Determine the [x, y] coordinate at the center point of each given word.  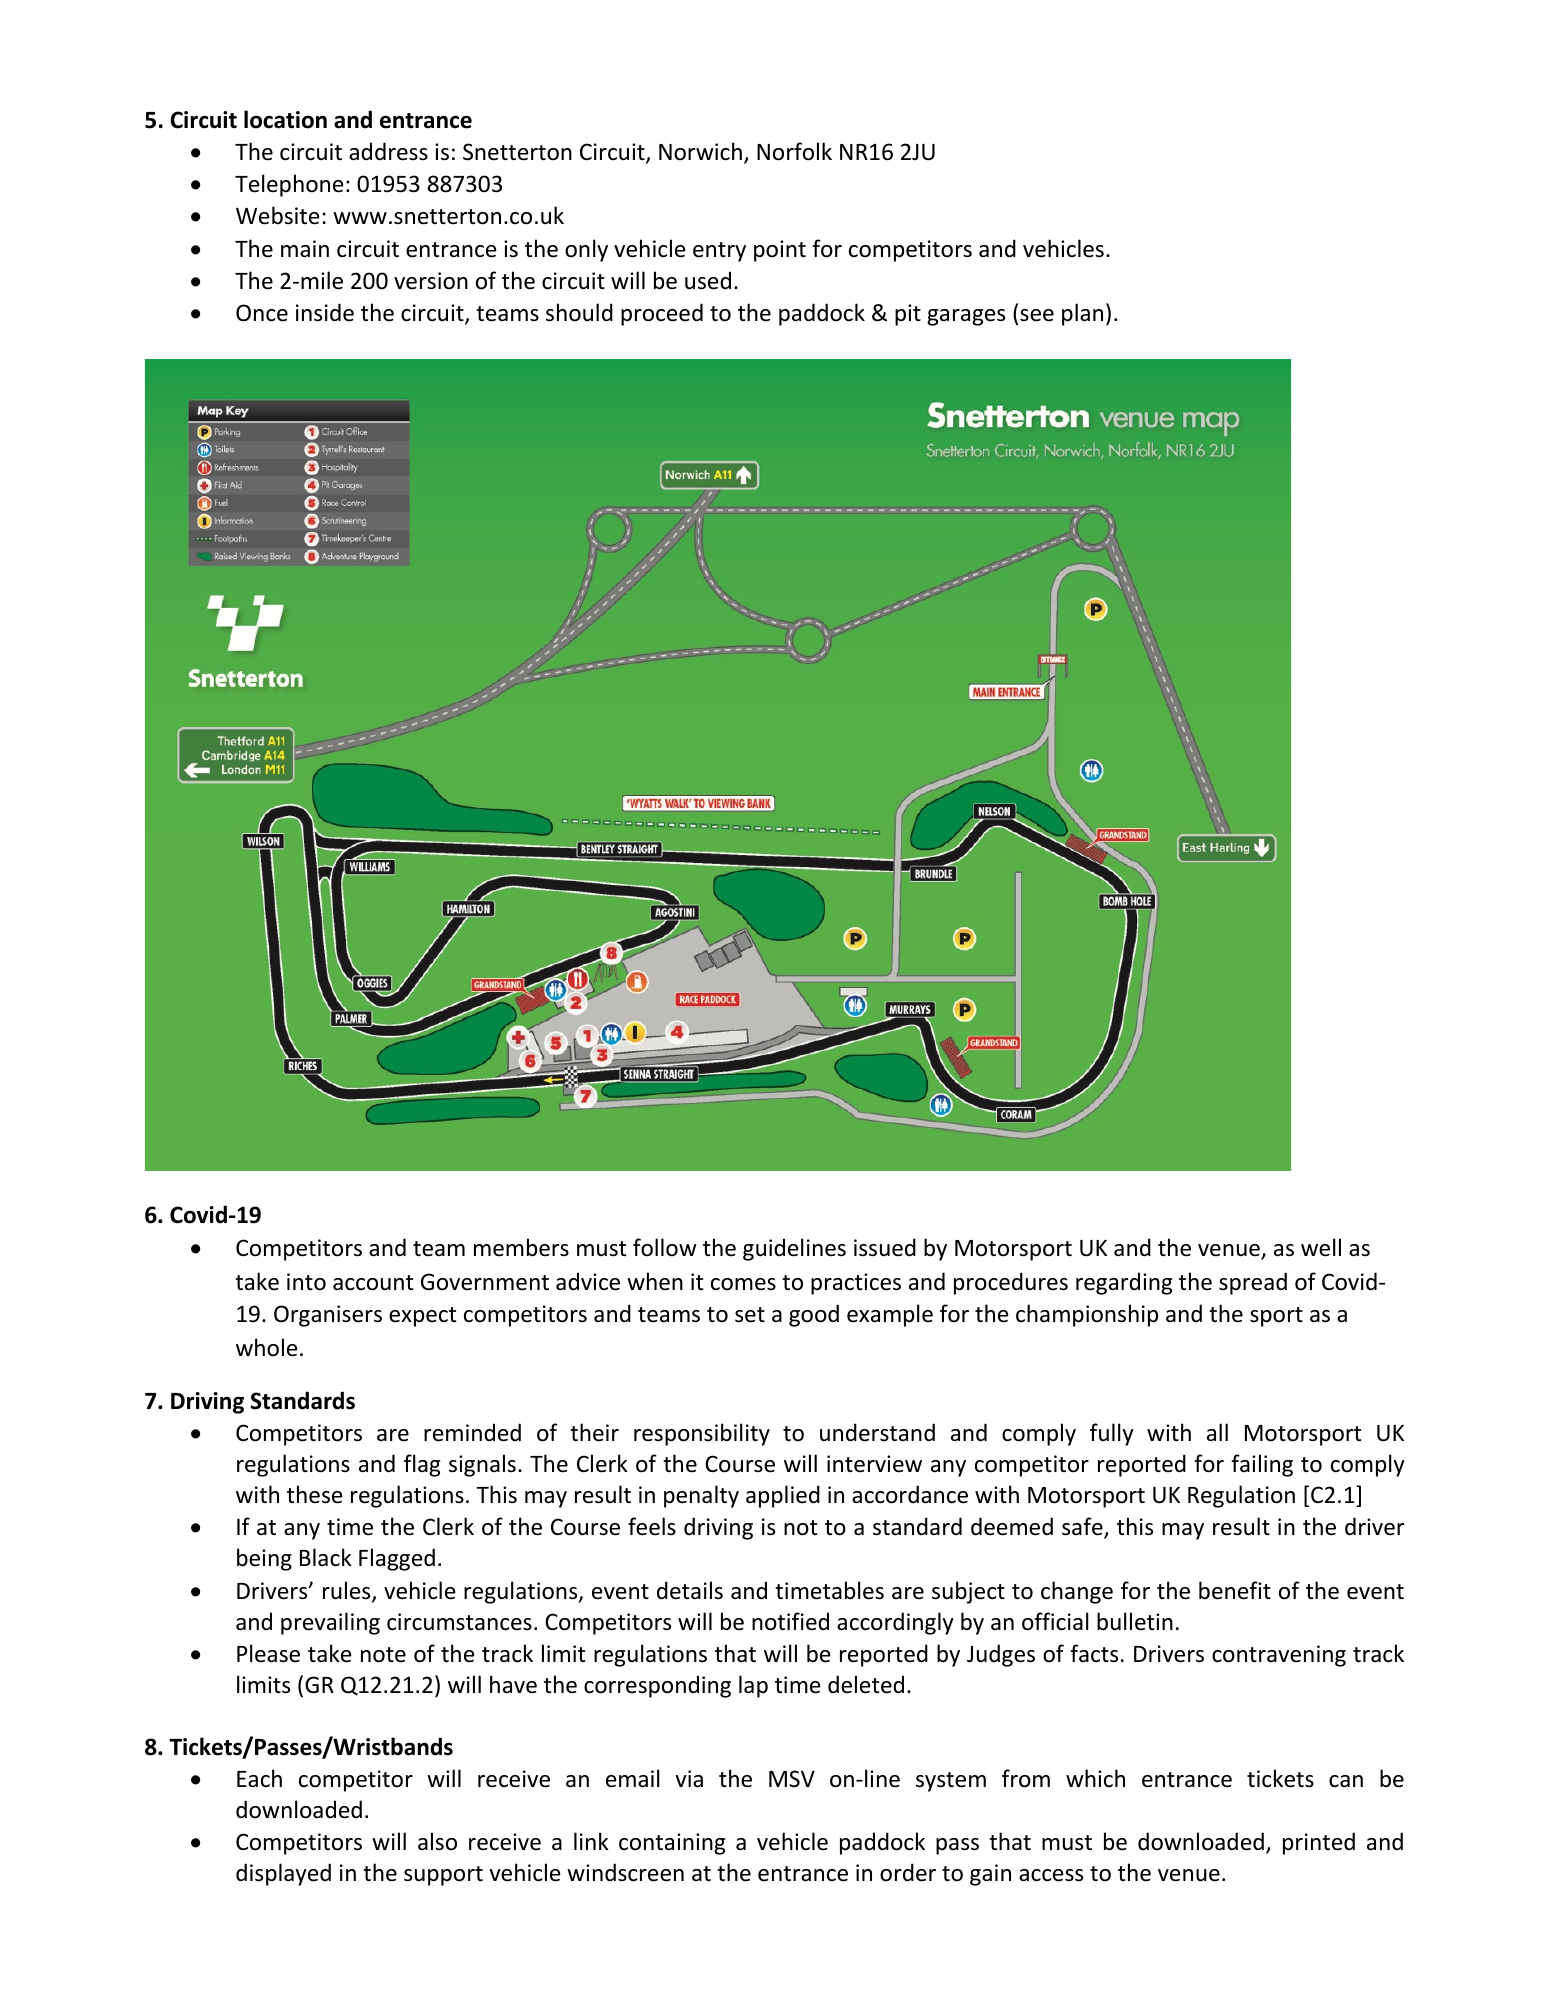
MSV [792, 1779]
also [437, 1841]
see [1037, 315]
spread [1253, 1283]
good [814, 1315]
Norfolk [794, 151]
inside [325, 312]
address [388, 151]
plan [1082, 314]
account [373, 1283]
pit [908, 315]
